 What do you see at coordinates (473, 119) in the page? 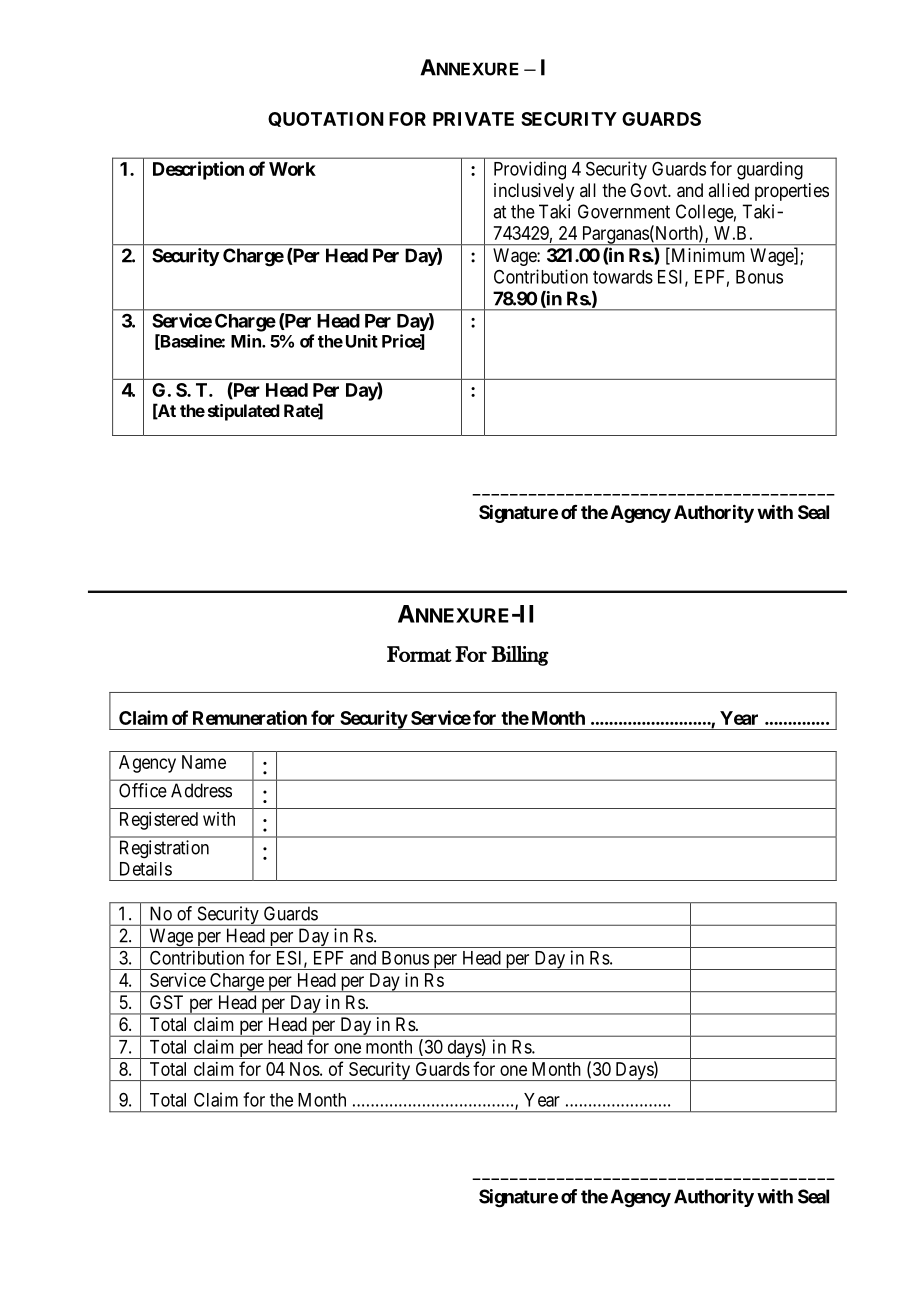
I see `PRIVATE` at bounding box center [473, 119].
